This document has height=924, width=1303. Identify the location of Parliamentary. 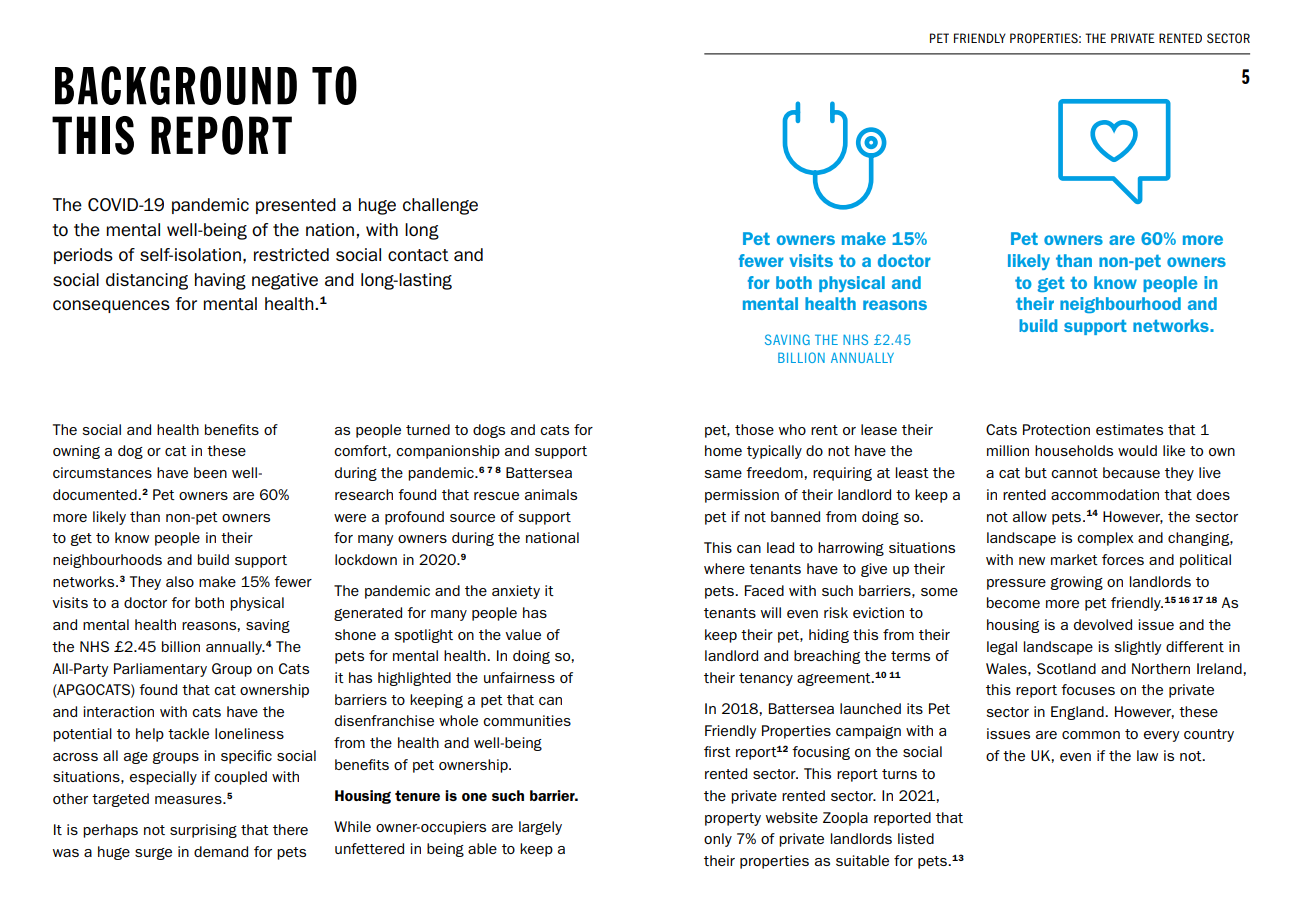
(160, 670).
